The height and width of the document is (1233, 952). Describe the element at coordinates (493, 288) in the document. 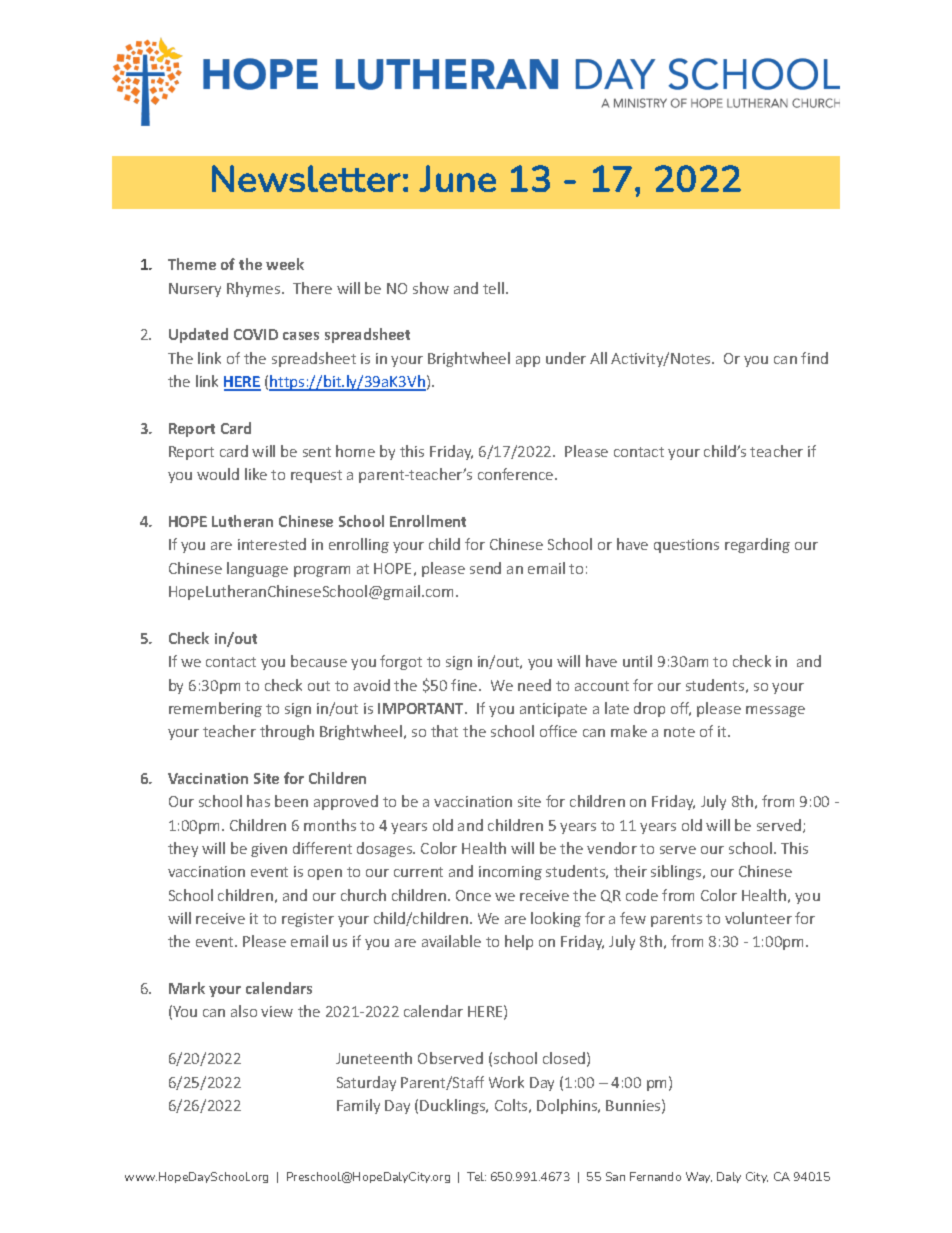

I see `tell` at that location.
